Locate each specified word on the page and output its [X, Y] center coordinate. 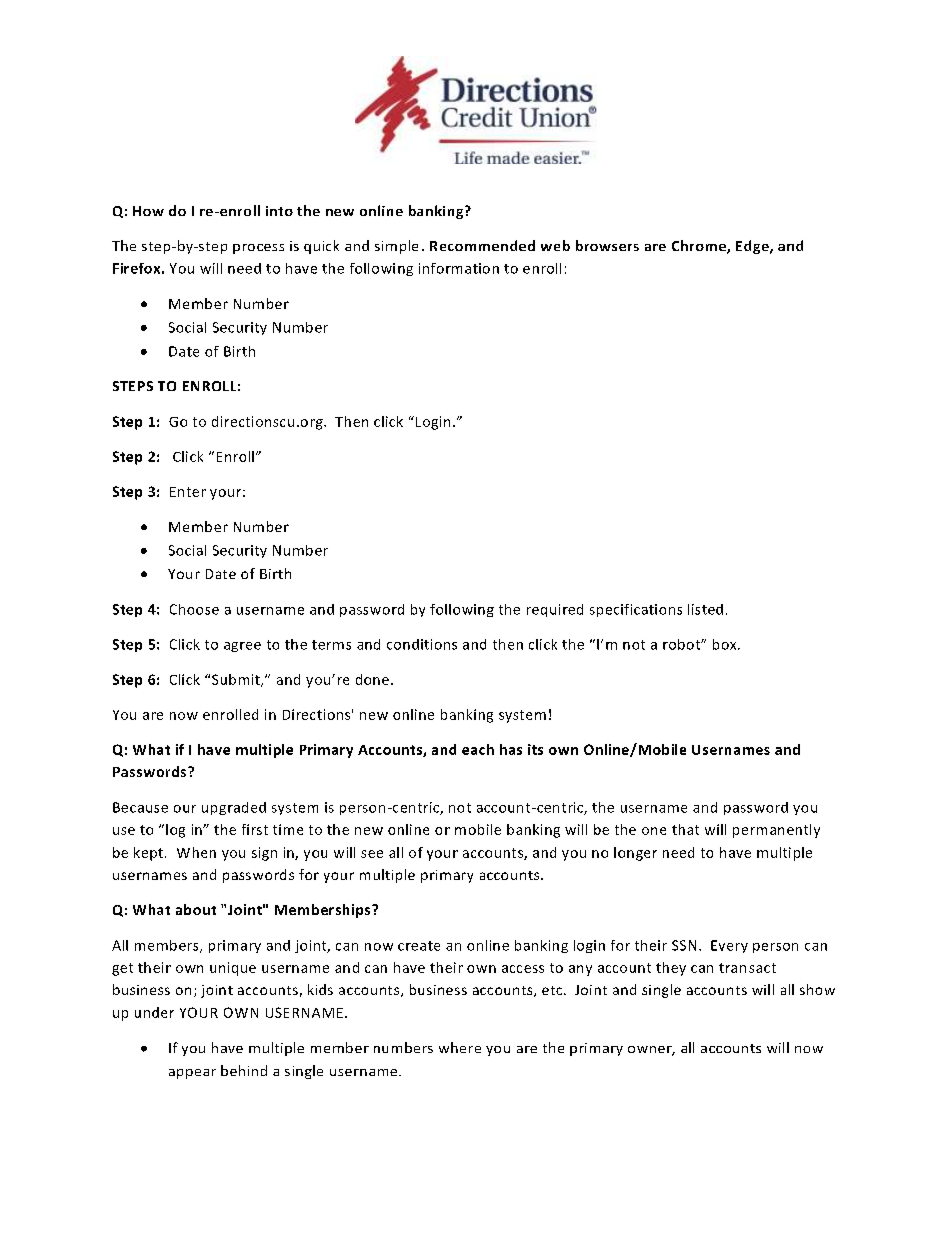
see [372, 854]
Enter [188, 492]
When [196, 852]
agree [242, 647]
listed [705, 609]
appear [192, 1074]
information [459, 268]
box [726, 644]
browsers [607, 245]
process [258, 249]
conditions [422, 644]
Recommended [482, 245]
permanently [776, 831]
